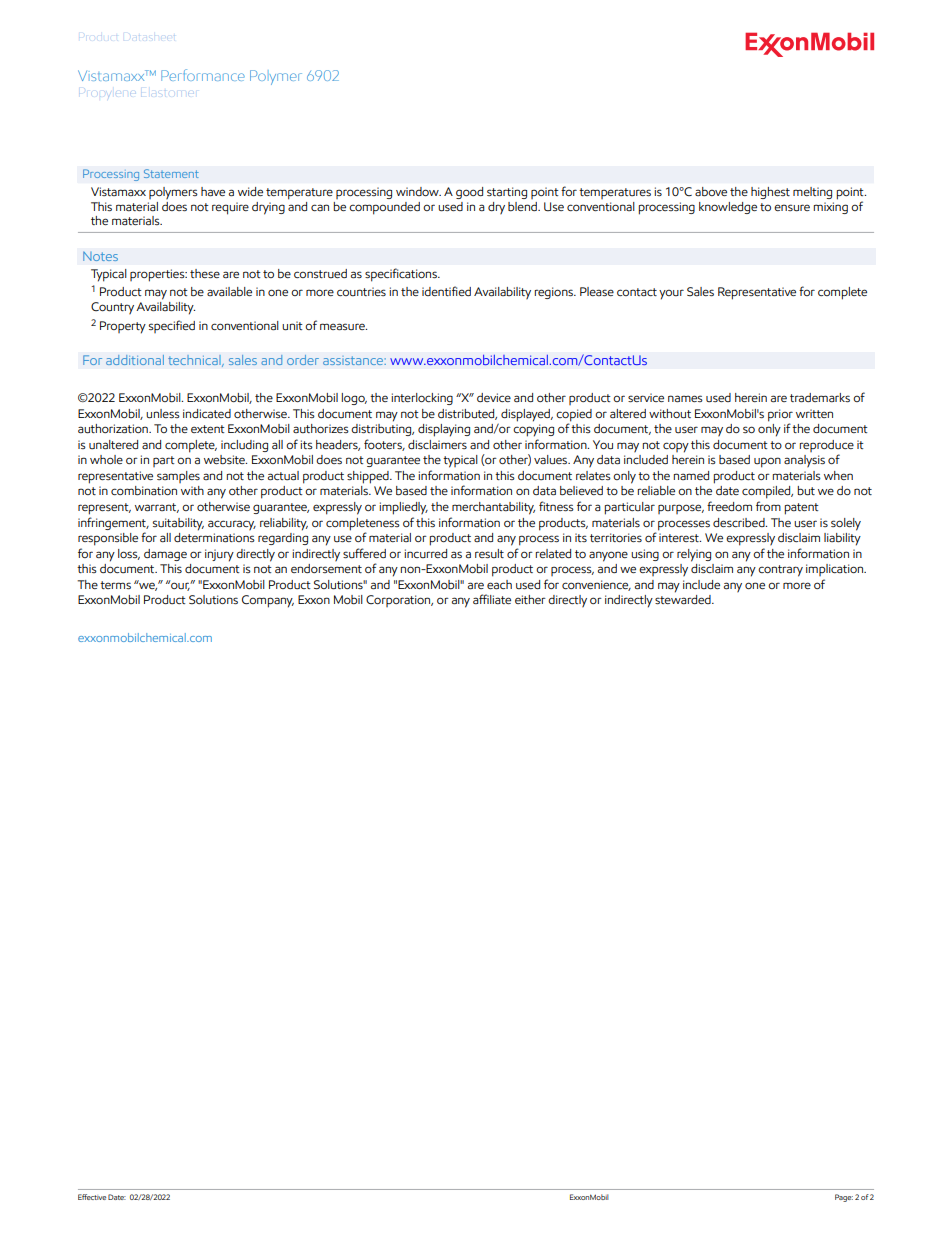 The width and height of the screenshot is (952, 1233). What do you see at coordinates (844, 1198) in the screenshot?
I see `Page` at bounding box center [844, 1198].
